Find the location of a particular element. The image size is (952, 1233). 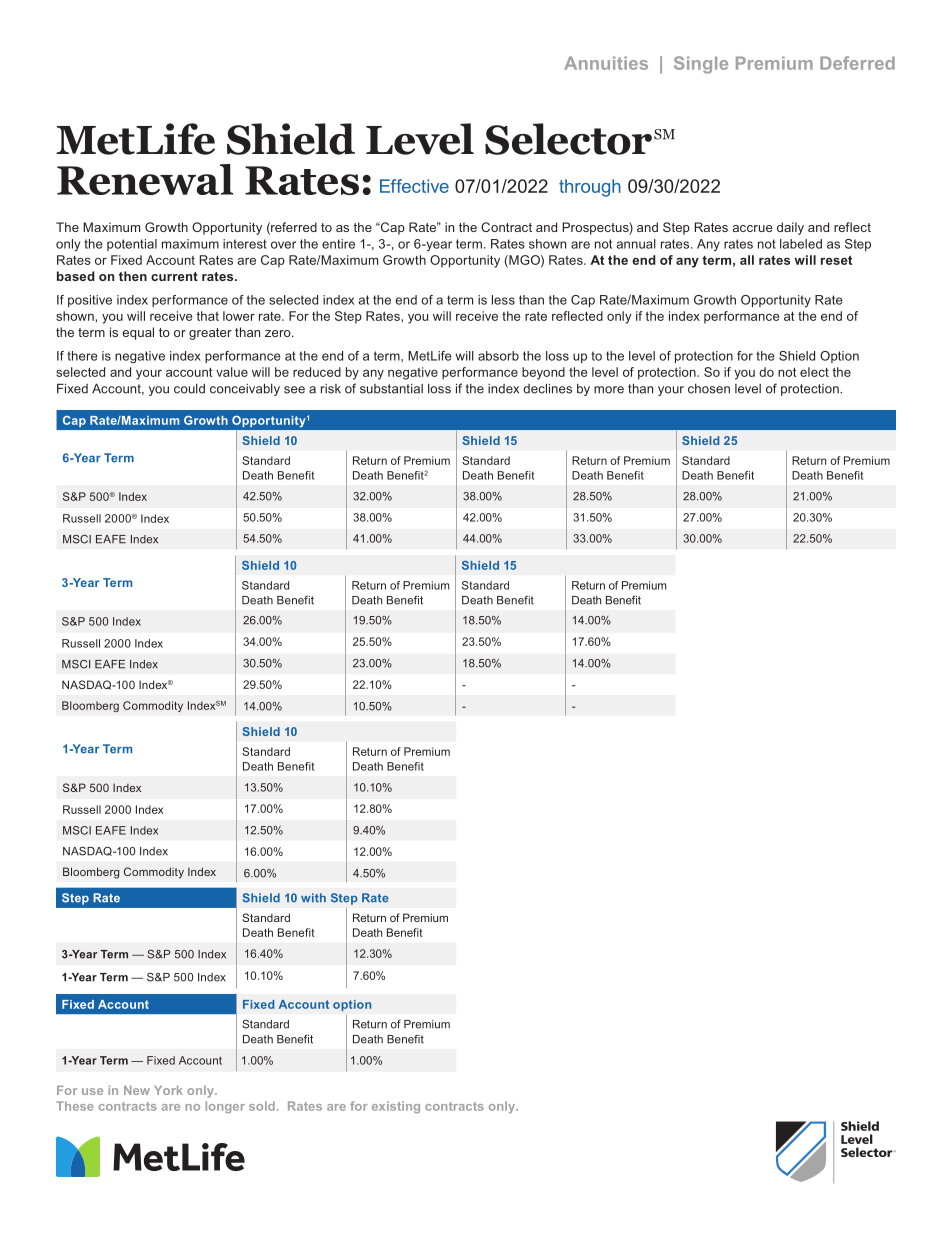

chosen is located at coordinates (709, 389).
